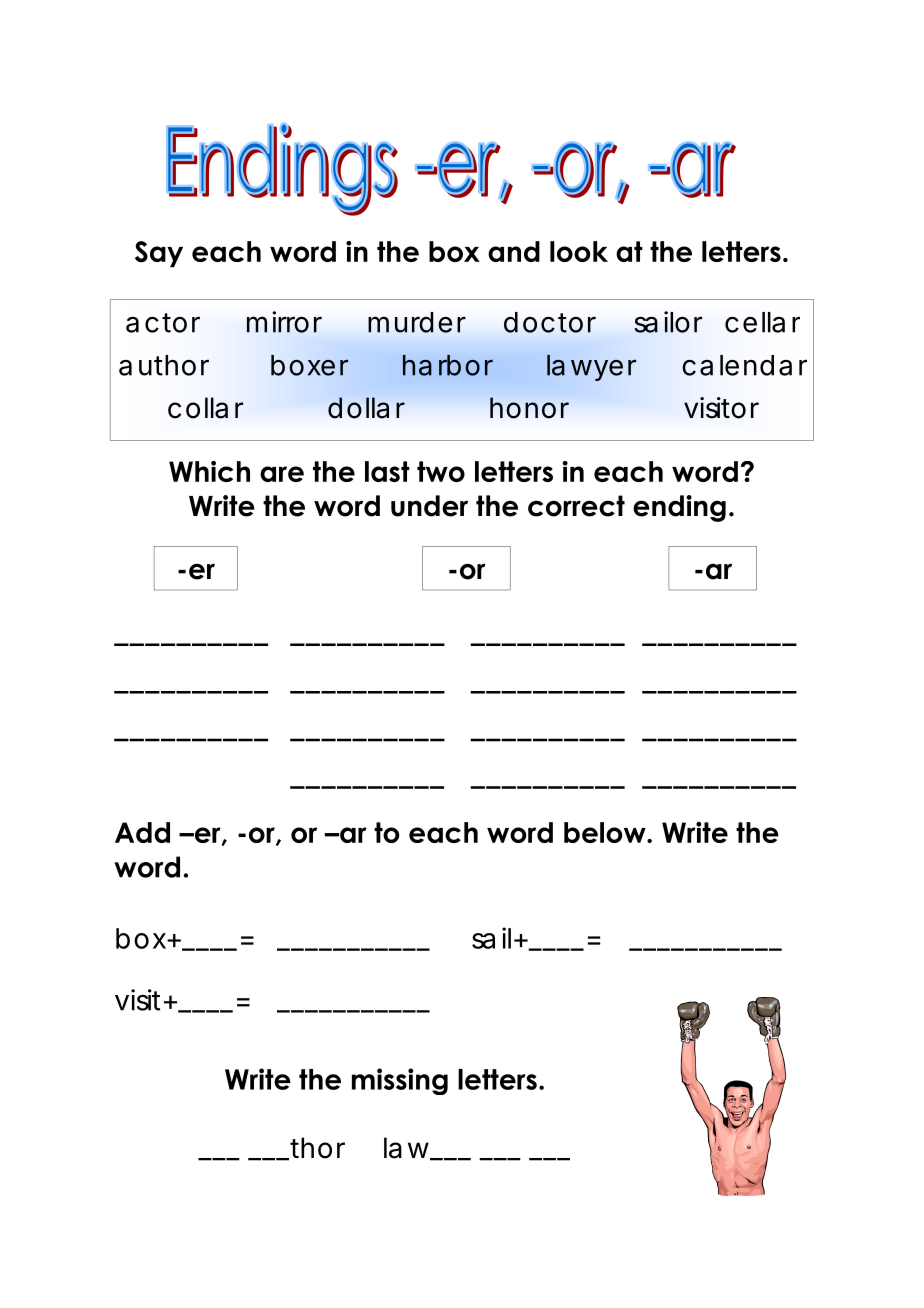 Image resolution: width=924 pixels, height=1308 pixels. I want to click on look, so click(579, 251).
